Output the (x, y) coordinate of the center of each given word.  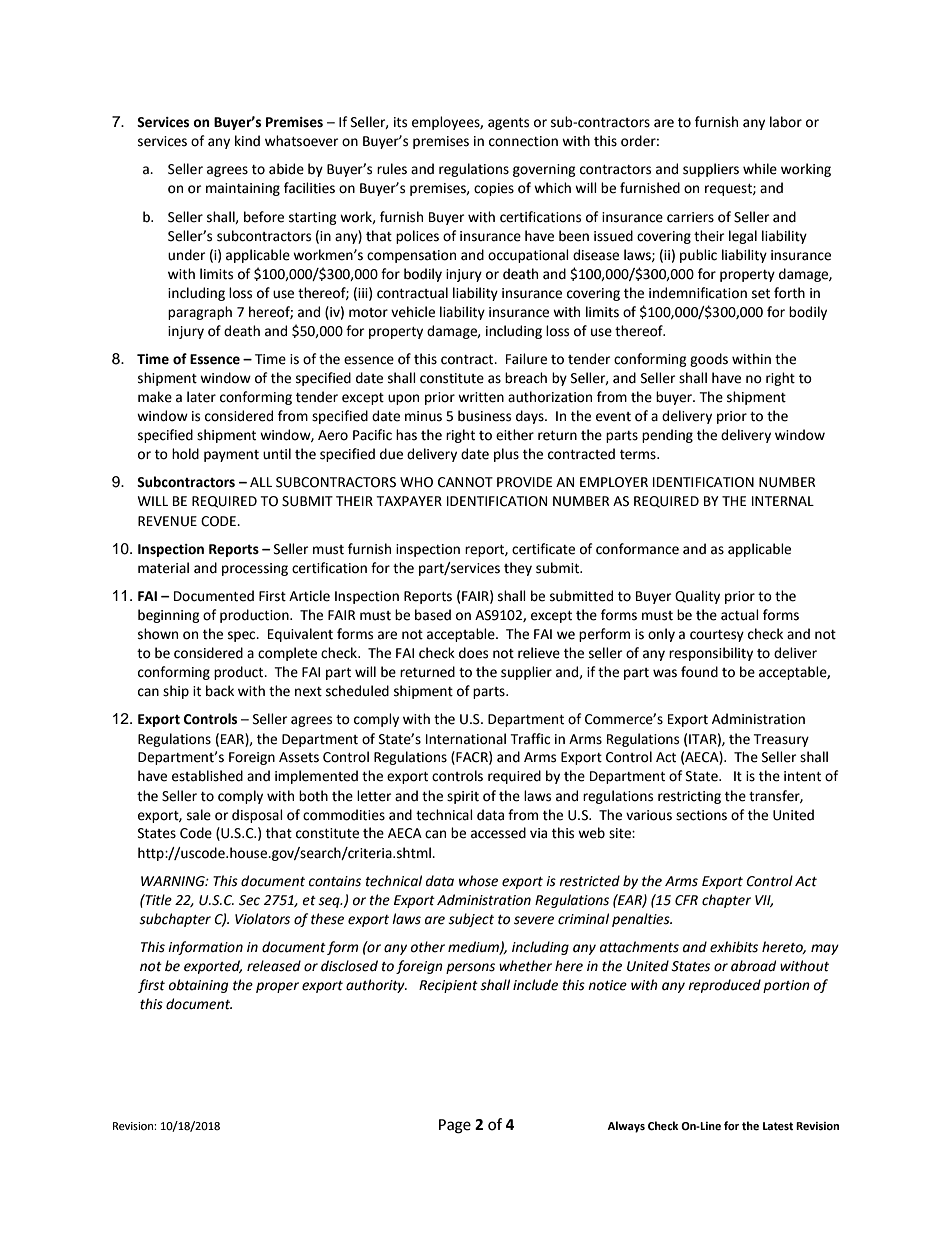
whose (478, 881)
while (760, 169)
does (473, 653)
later (201, 397)
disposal (257, 816)
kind (247, 141)
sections (701, 815)
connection (523, 141)
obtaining (198, 986)
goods (709, 360)
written (481, 397)
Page (455, 1126)
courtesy (717, 636)
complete (287, 654)
